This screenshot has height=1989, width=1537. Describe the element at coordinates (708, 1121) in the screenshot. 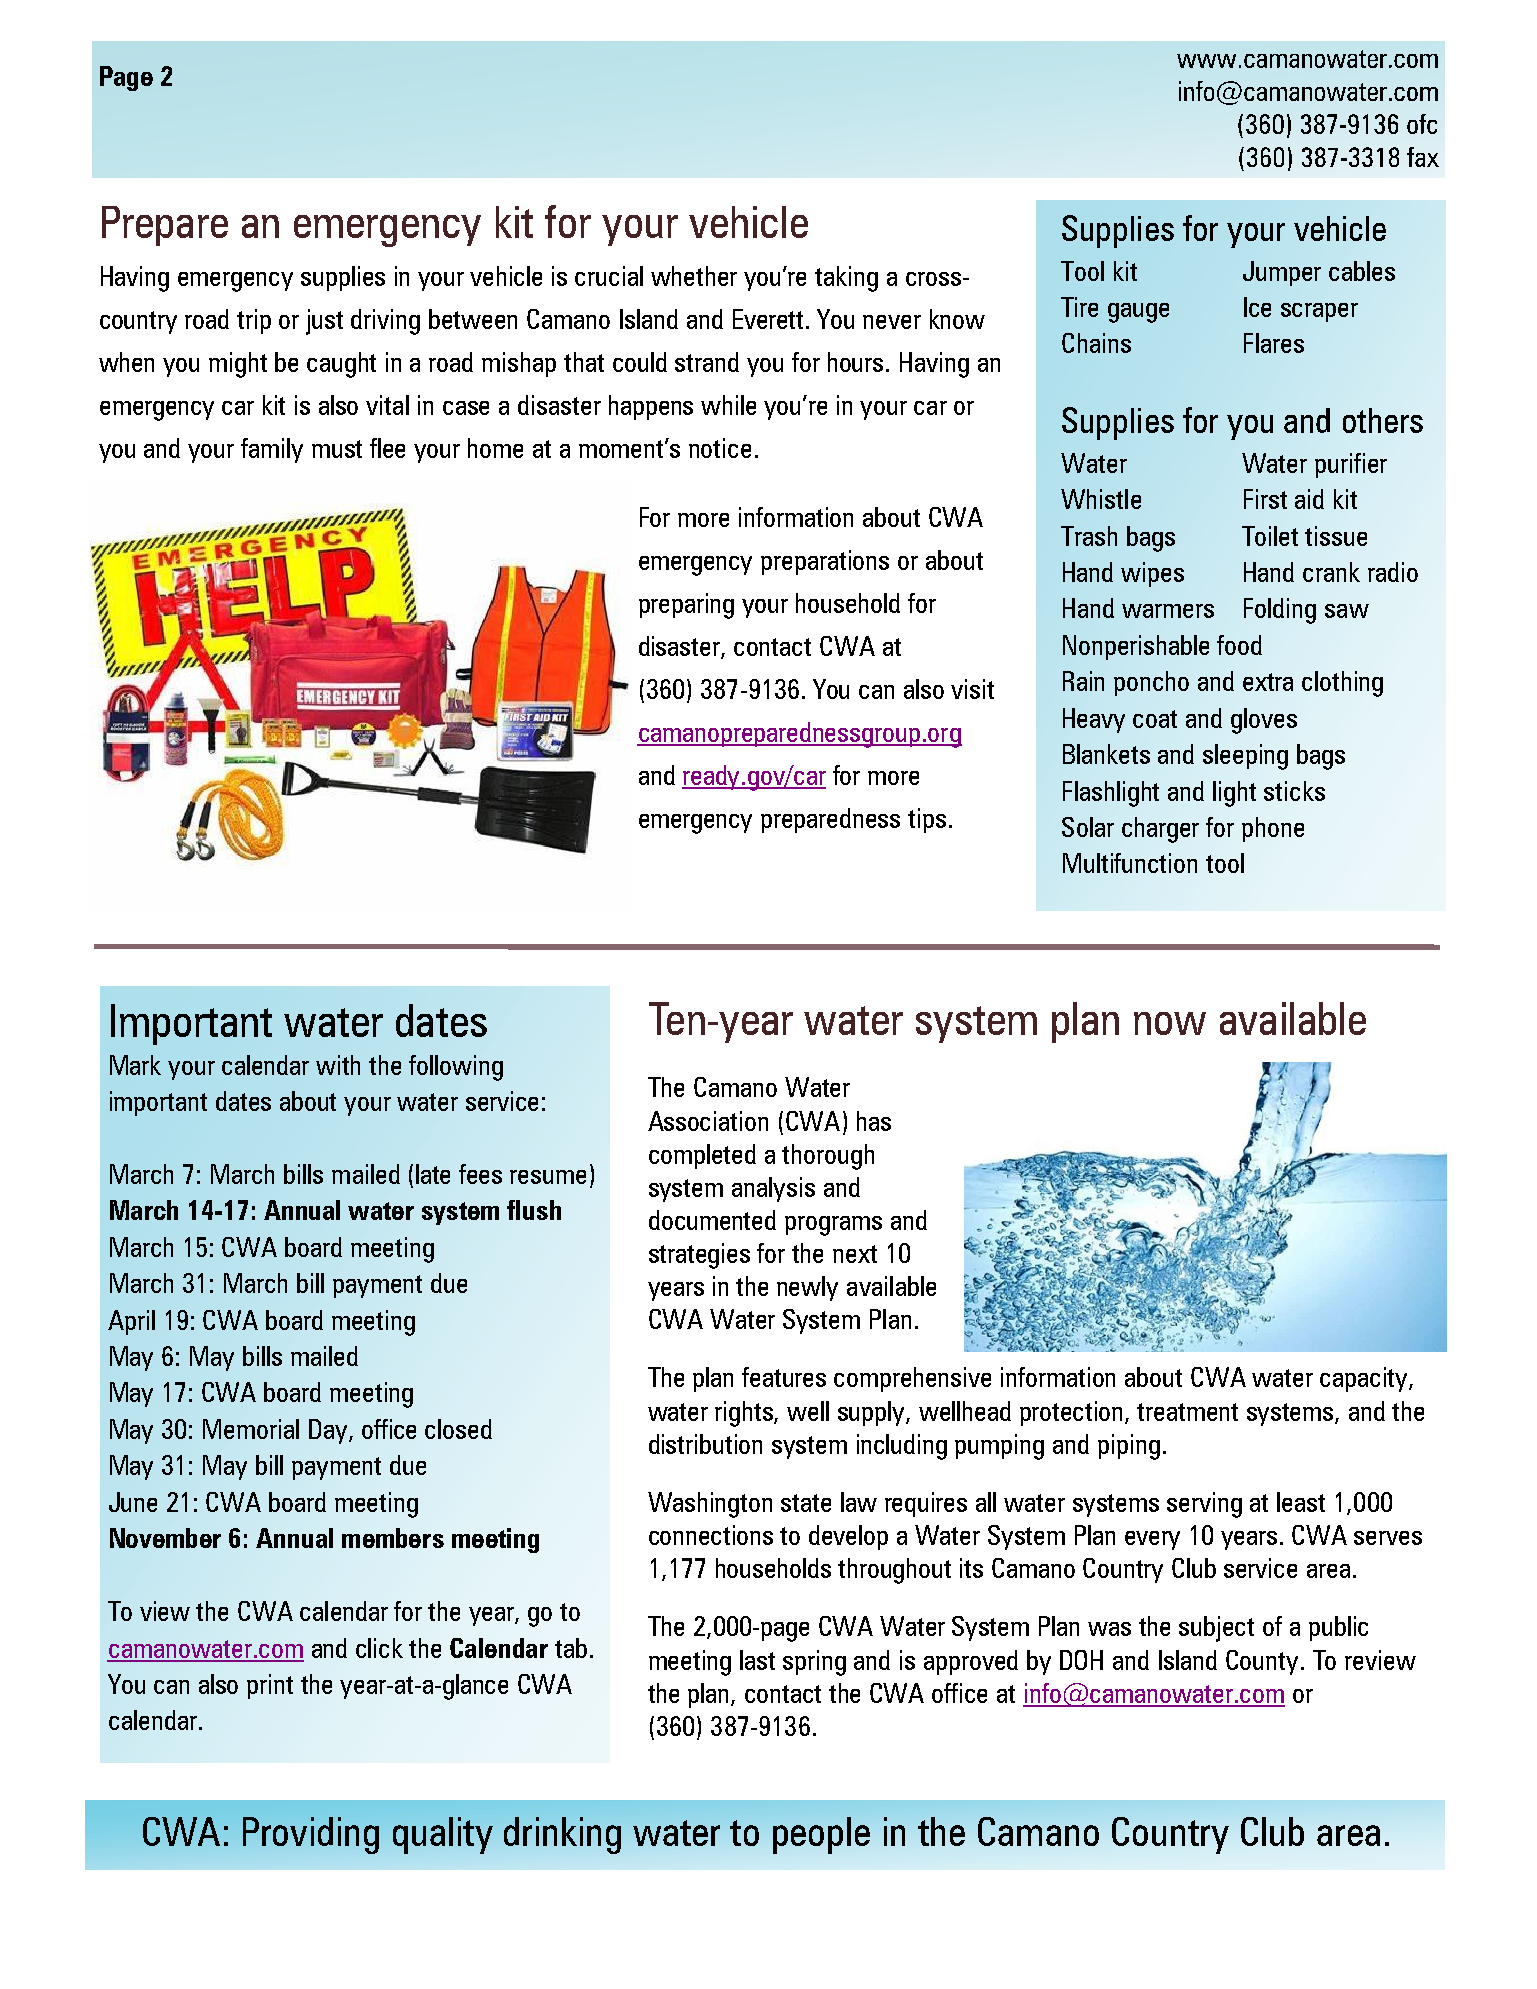

I see `Association` at that location.
